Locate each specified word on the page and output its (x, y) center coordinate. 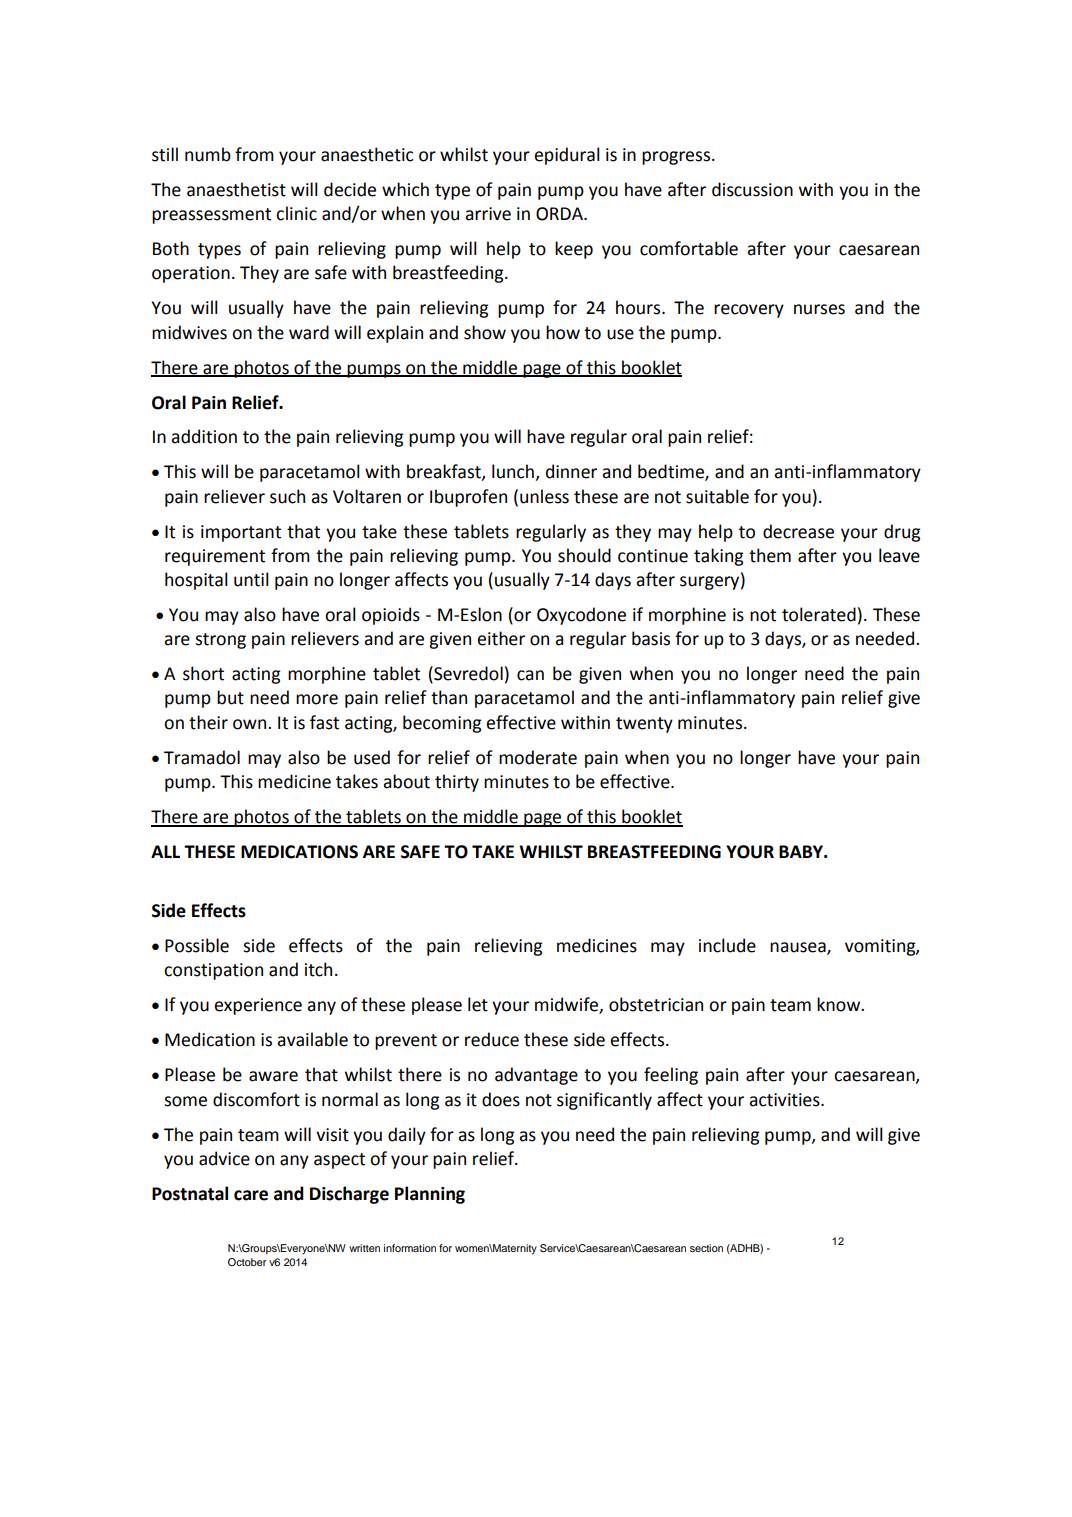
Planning (430, 1195)
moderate (538, 757)
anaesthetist (236, 189)
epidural (567, 156)
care (251, 1195)
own (251, 724)
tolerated (819, 614)
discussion (752, 189)
